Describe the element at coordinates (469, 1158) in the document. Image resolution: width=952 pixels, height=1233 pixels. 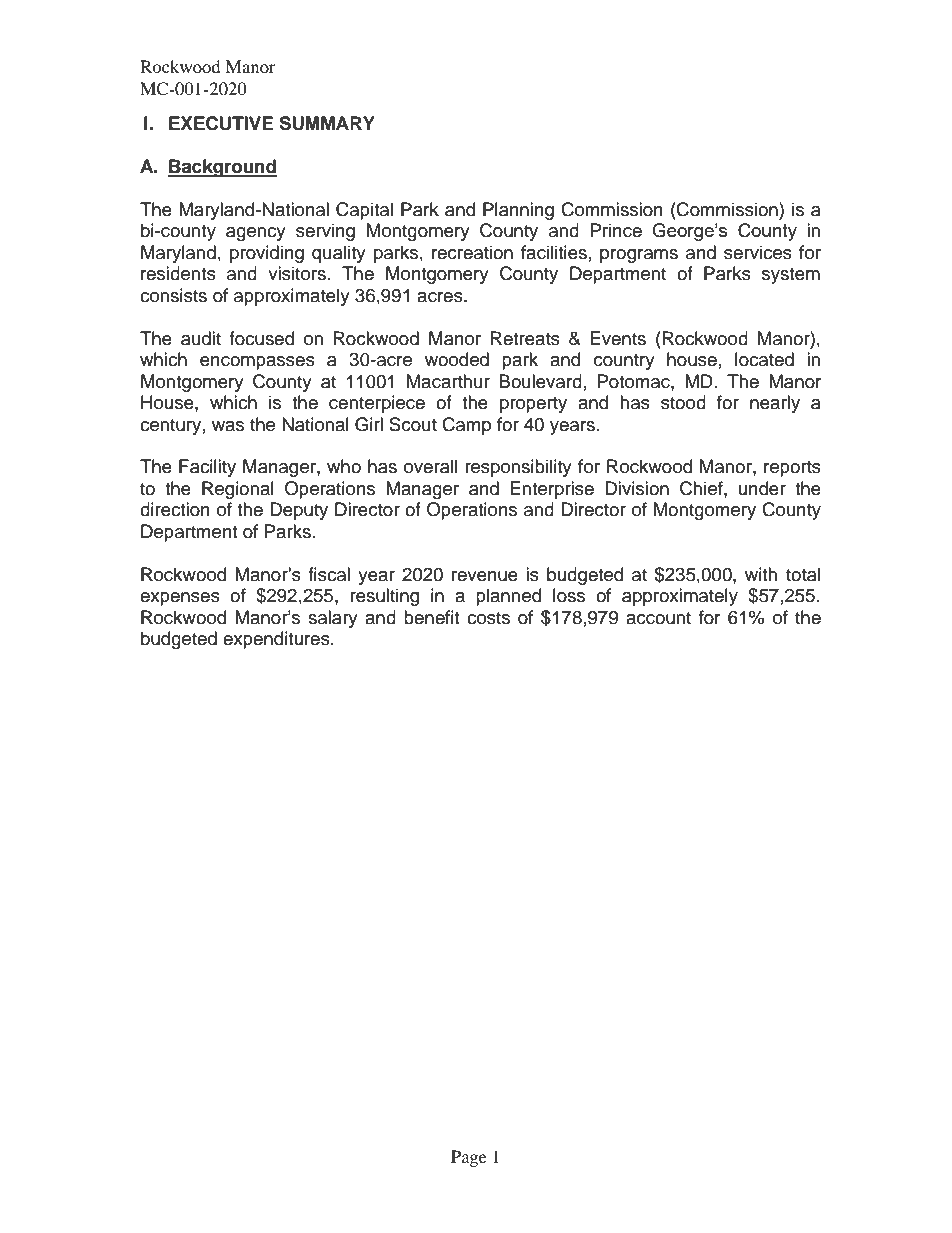
I see `Page` at that location.
